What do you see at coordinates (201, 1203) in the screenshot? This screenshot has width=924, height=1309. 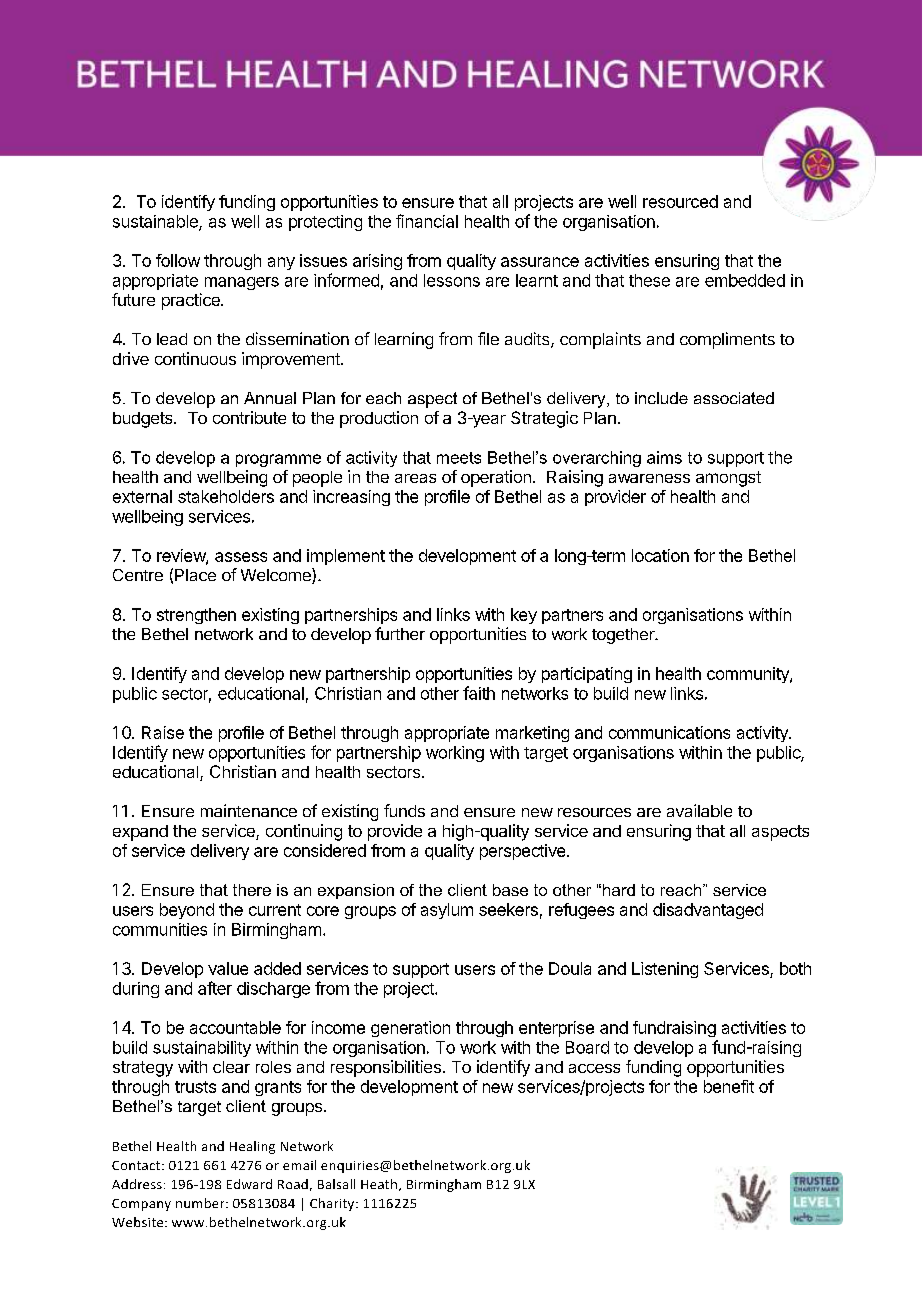 I see `number` at bounding box center [201, 1203].
